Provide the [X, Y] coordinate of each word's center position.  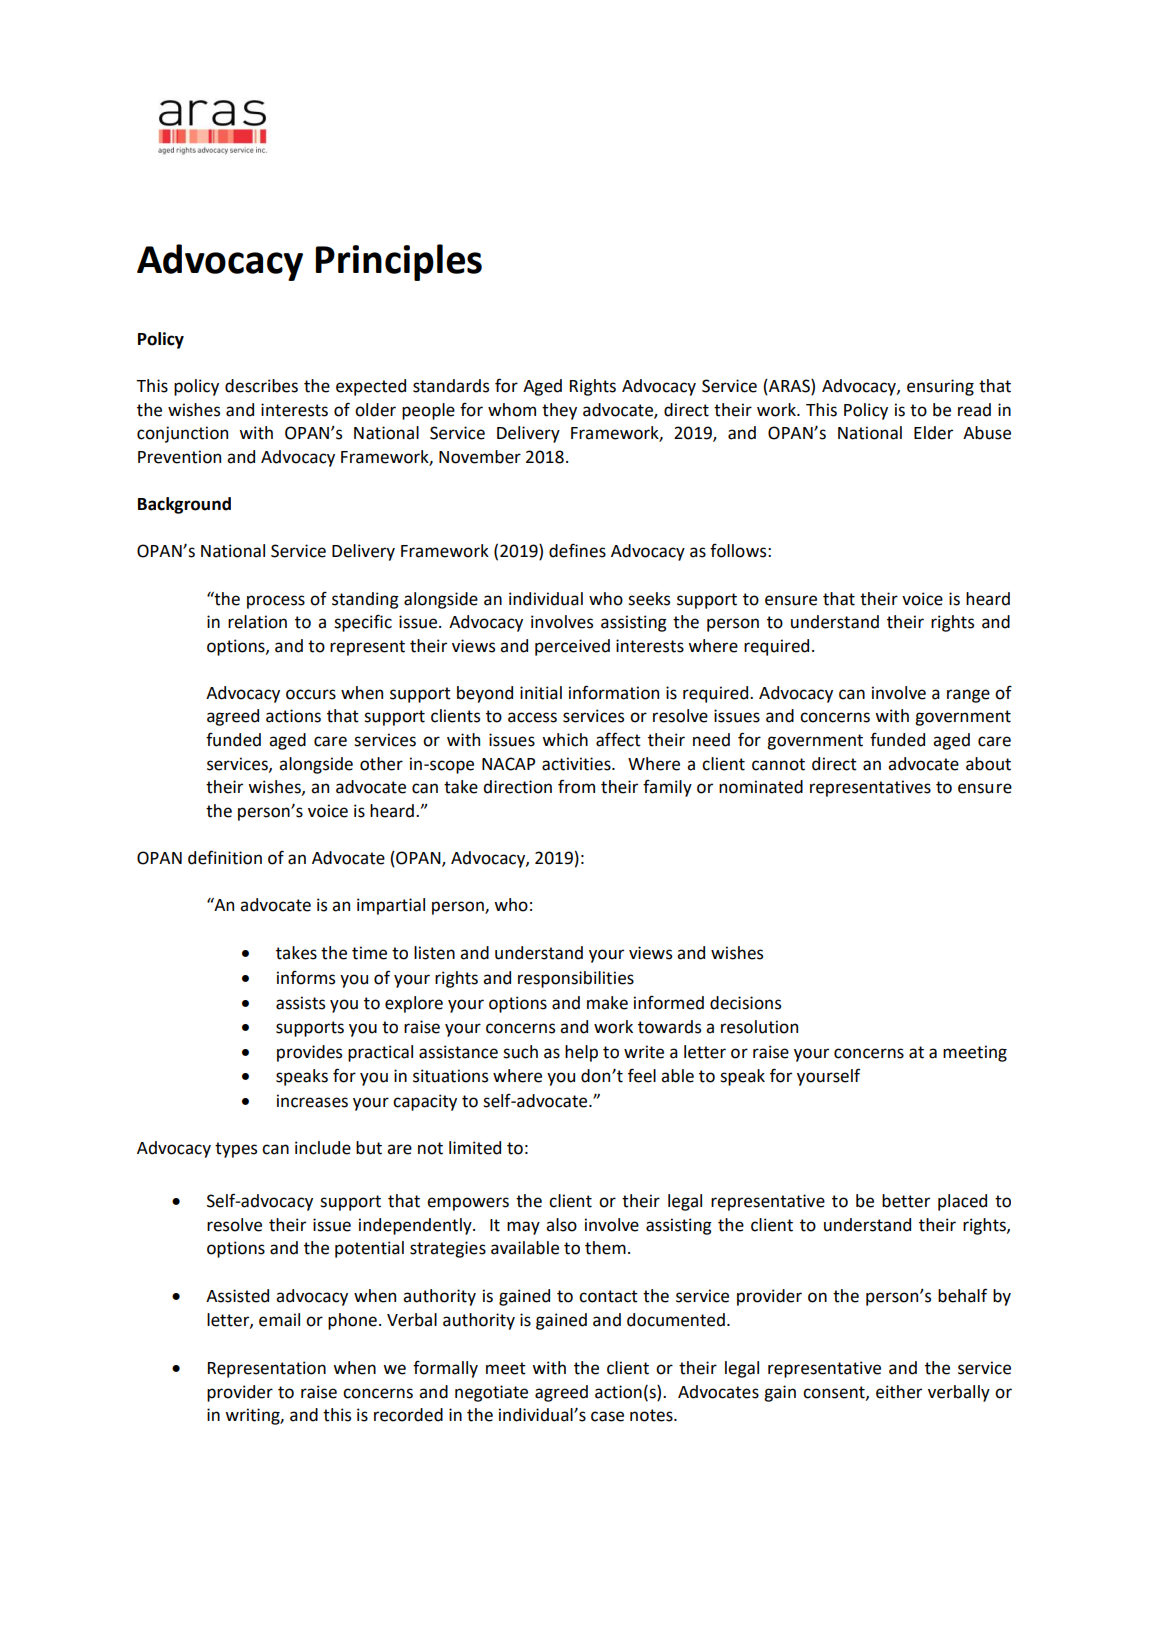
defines [577, 550]
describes [261, 386]
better [906, 1201]
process [276, 602]
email [279, 1320]
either [899, 1392]
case [607, 1416]
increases [312, 1101]
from [576, 786]
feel [642, 1075]
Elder [933, 433]
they [559, 411]
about [988, 764]
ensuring [940, 387]
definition [225, 857]
